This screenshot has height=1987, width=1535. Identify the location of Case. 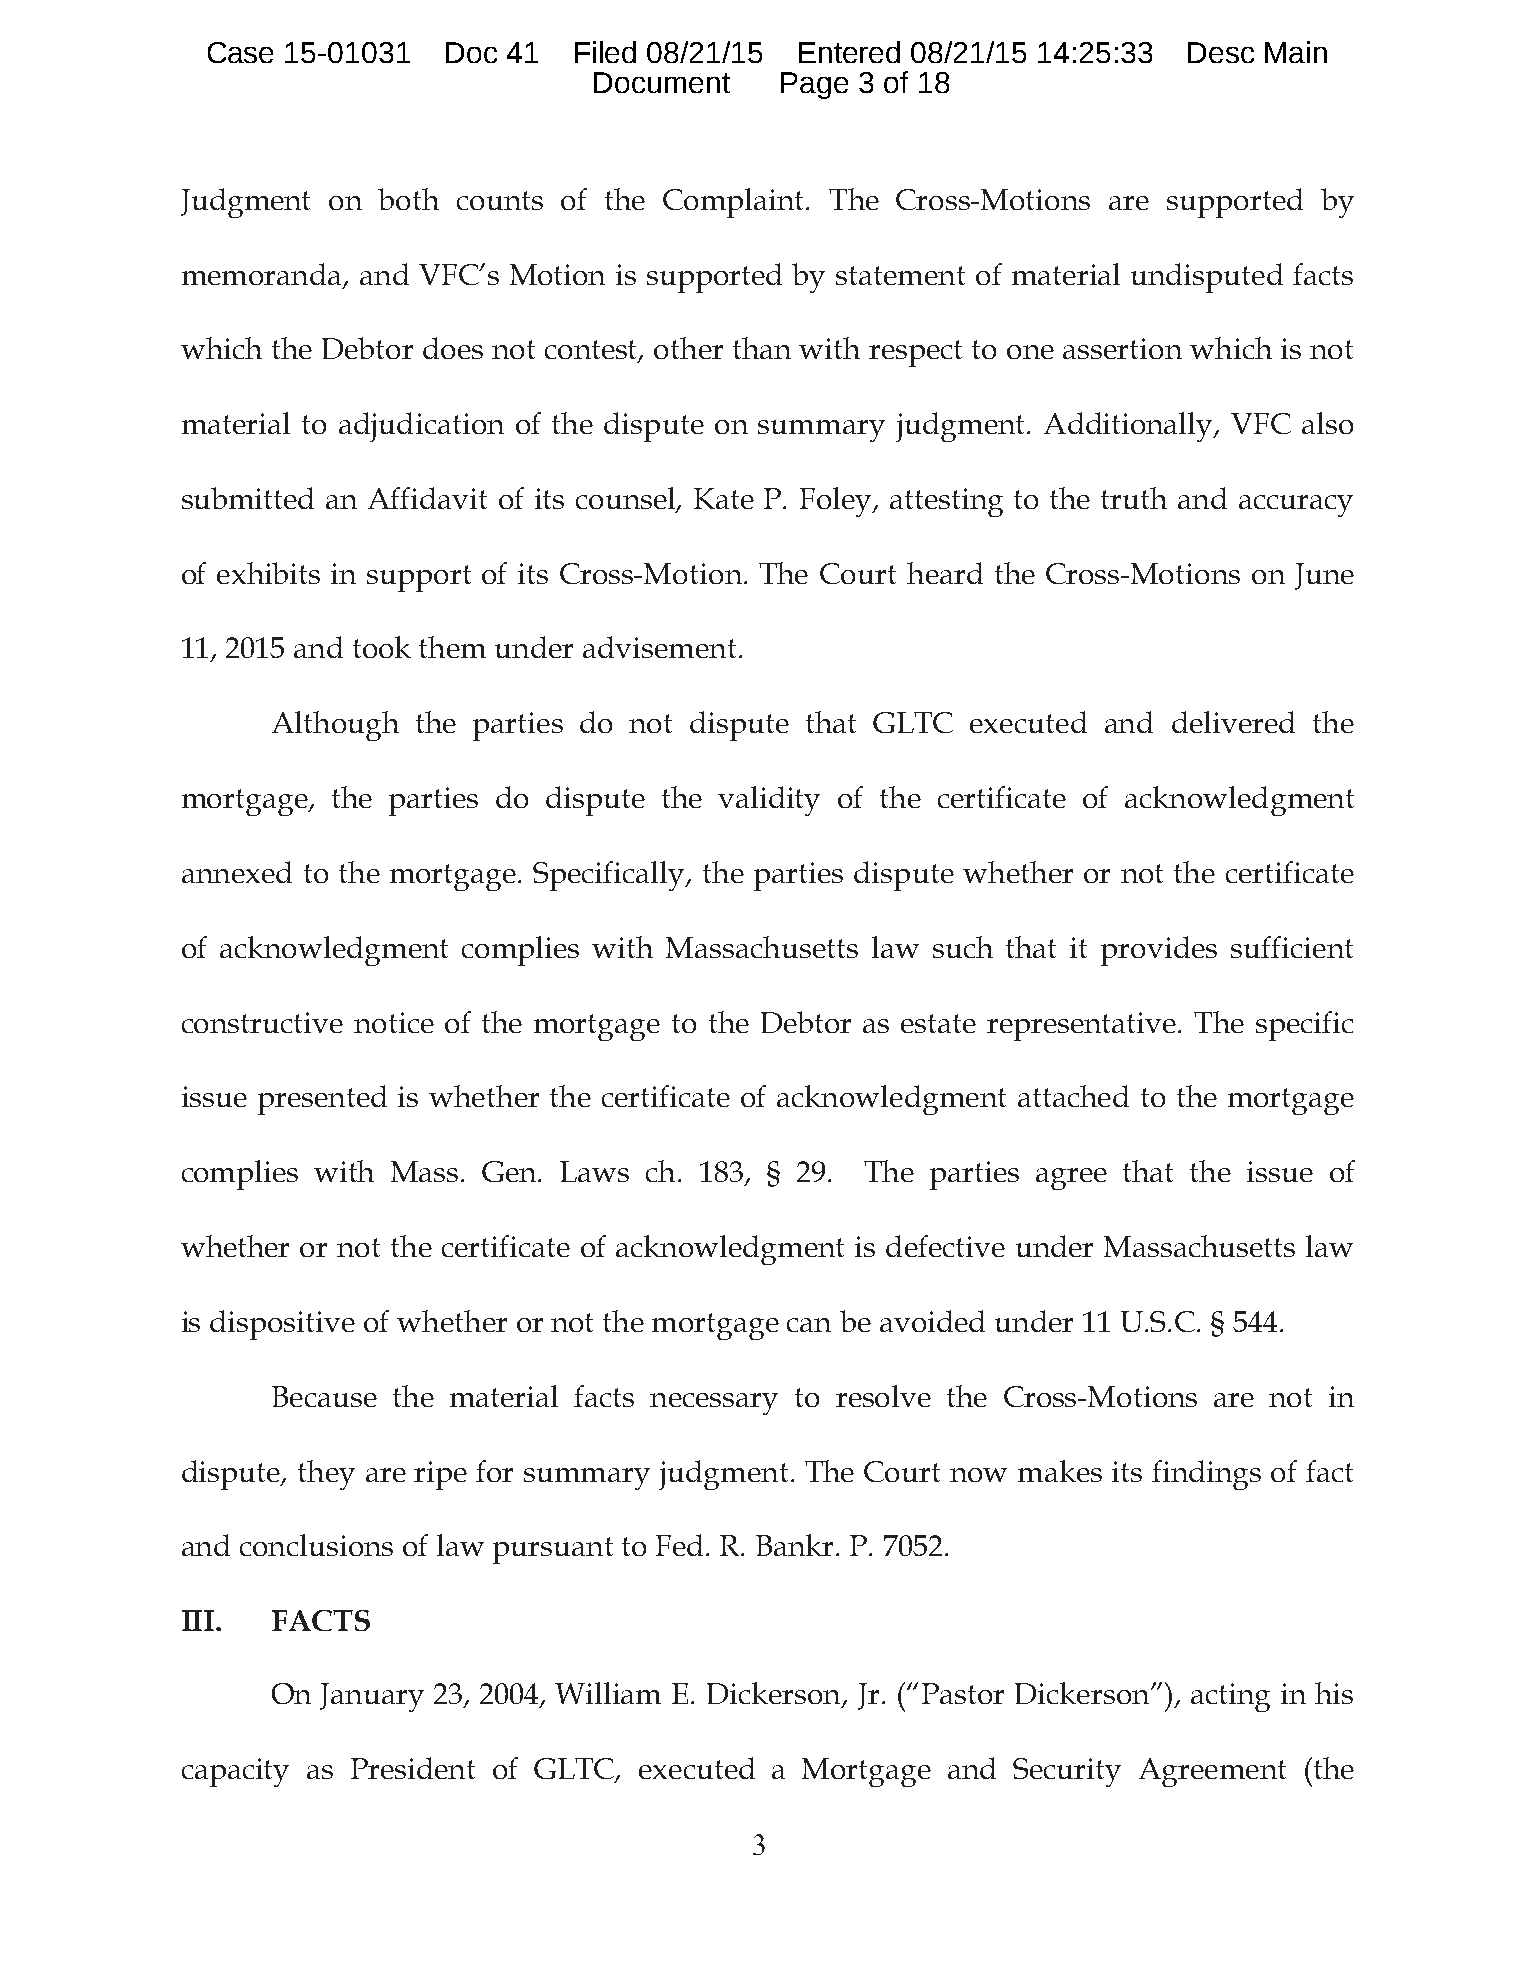
(240, 52).
